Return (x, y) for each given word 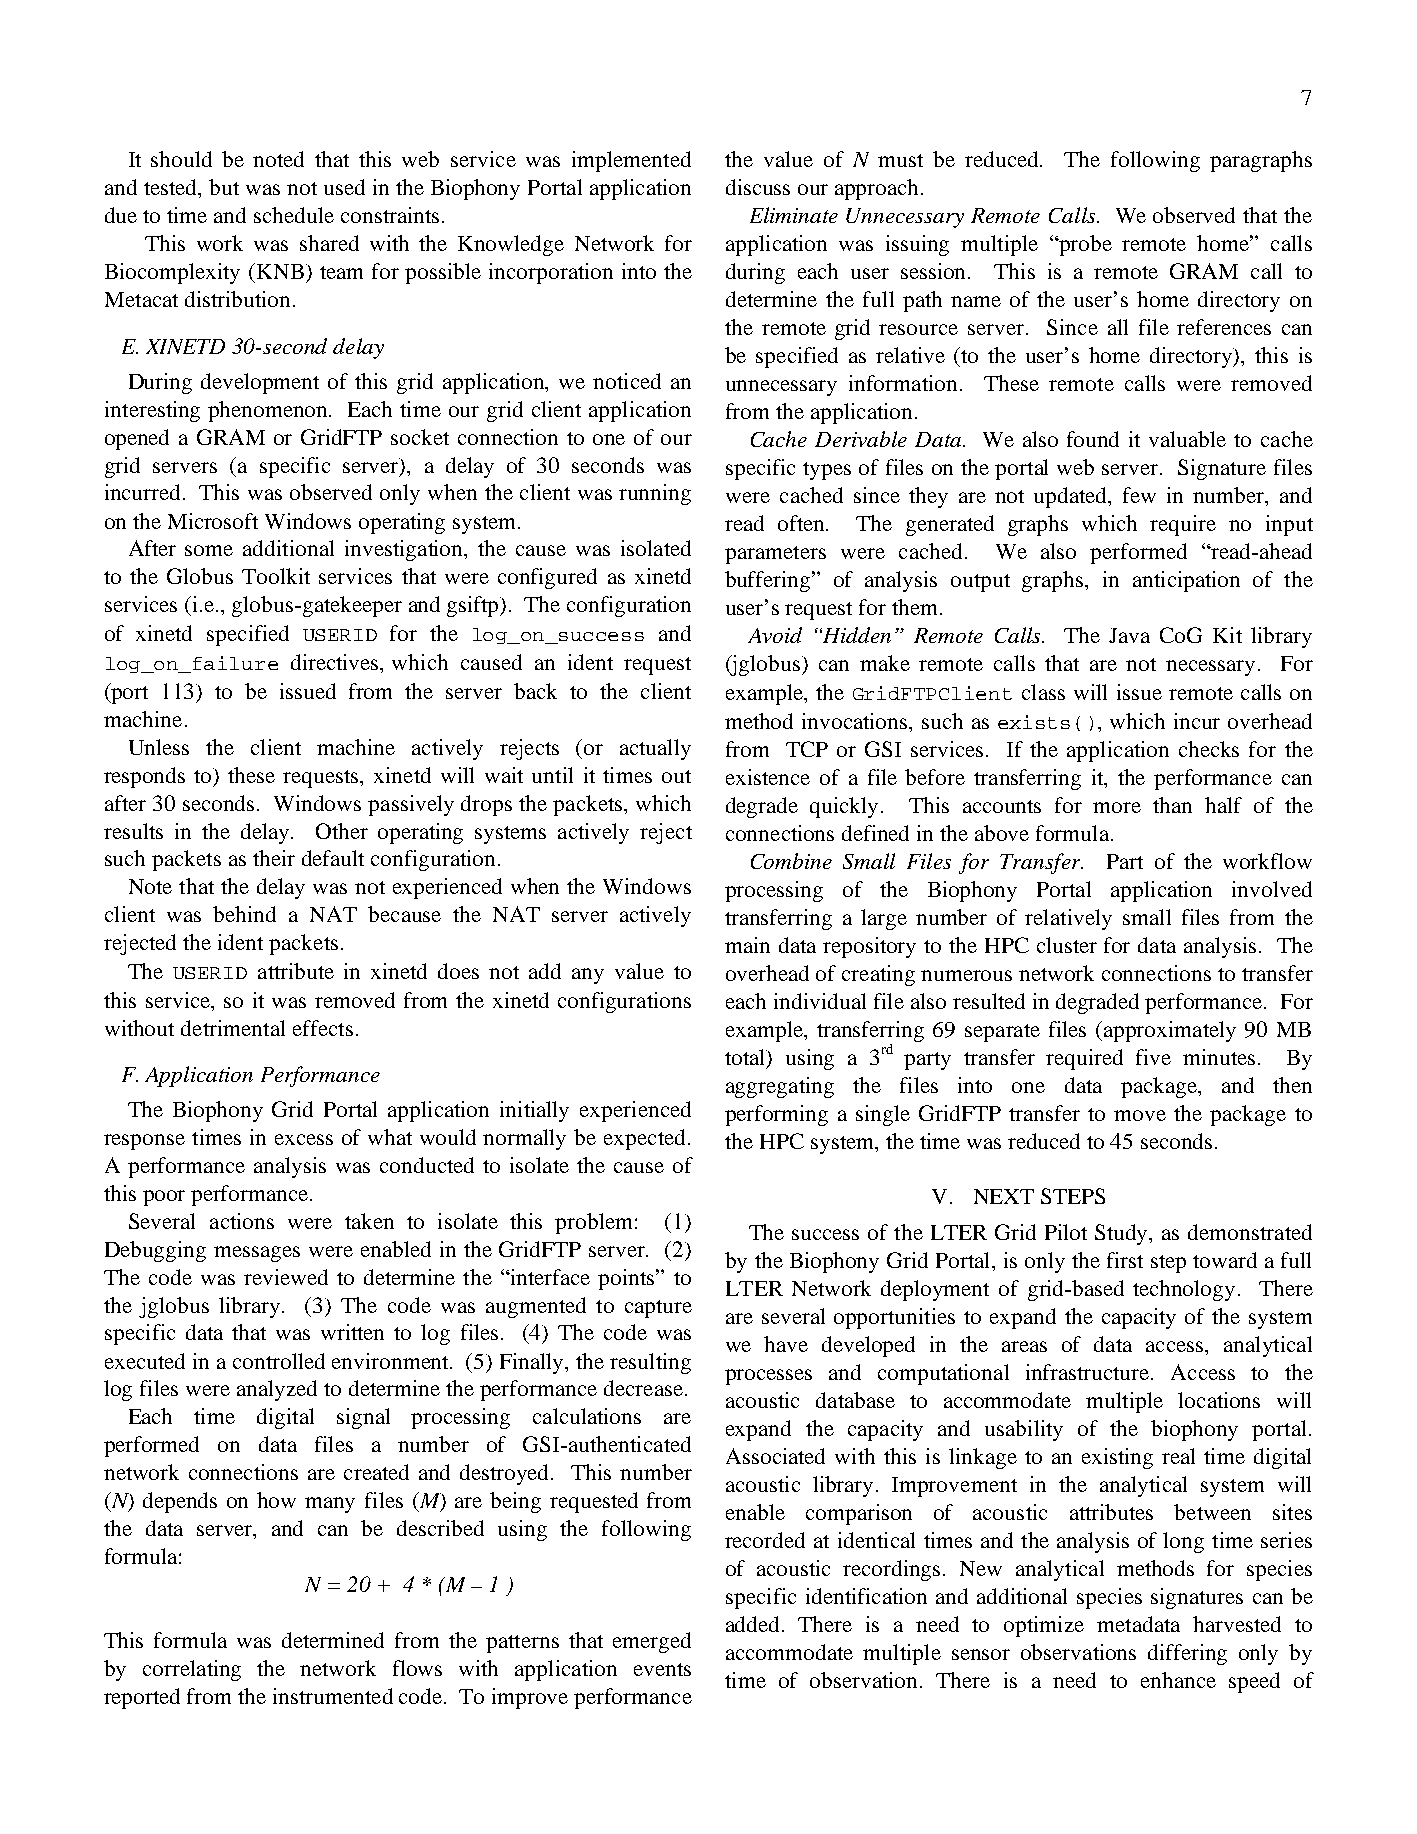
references (1224, 327)
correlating (192, 1670)
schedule (294, 215)
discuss (758, 187)
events (662, 1669)
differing (1187, 1654)
